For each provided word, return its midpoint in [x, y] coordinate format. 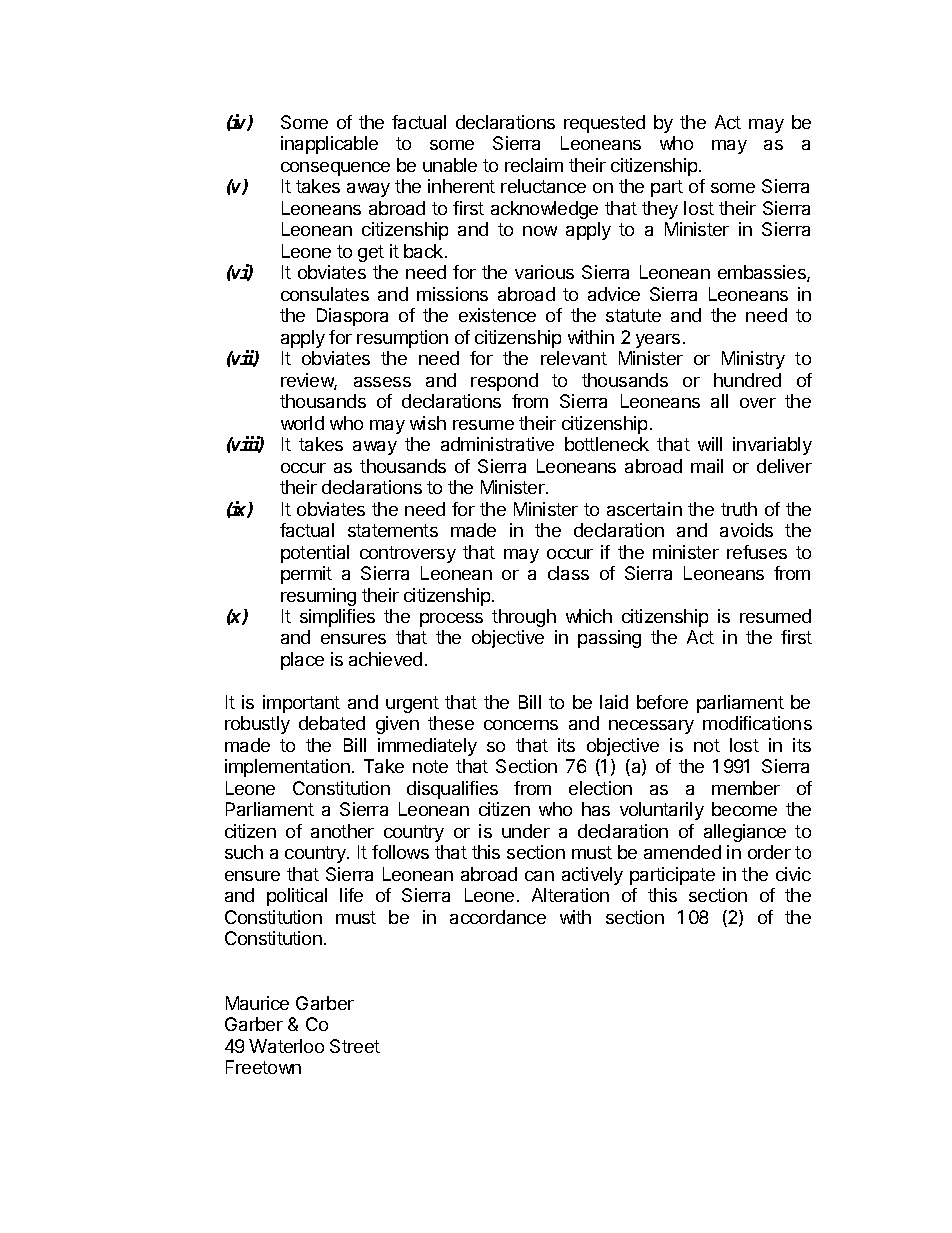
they [660, 210]
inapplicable [329, 145]
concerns [521, 725]
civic [793, 874]
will [710, 444]
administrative [497, 444]
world [302, 423]
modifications [757, 723]
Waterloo [286, 1046]
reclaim [534, 165]
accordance [498, 917]
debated [332, 723]
